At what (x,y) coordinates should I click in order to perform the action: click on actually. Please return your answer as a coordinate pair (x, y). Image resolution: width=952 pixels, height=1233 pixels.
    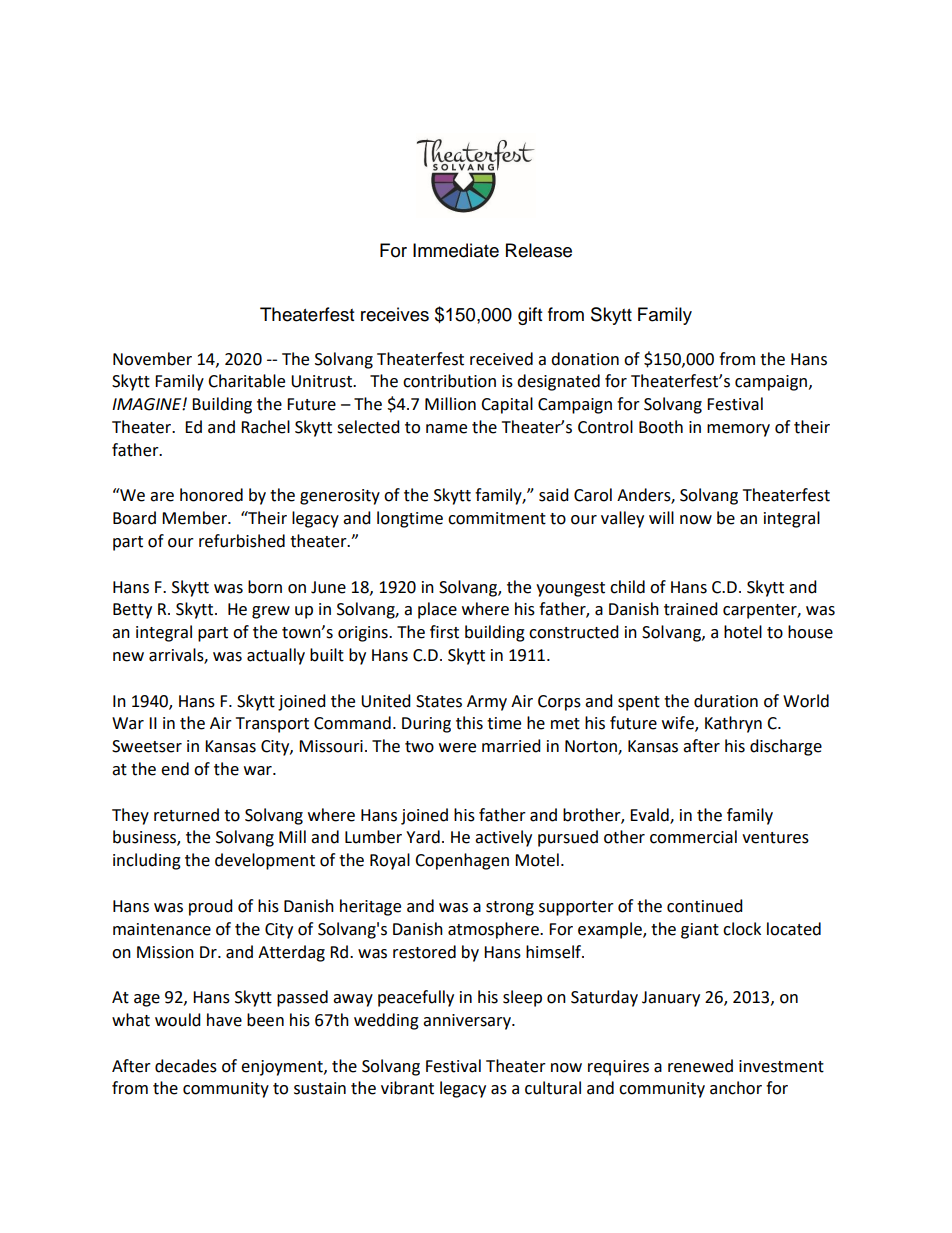
    Looking at the image, I should click on (276, 656).
